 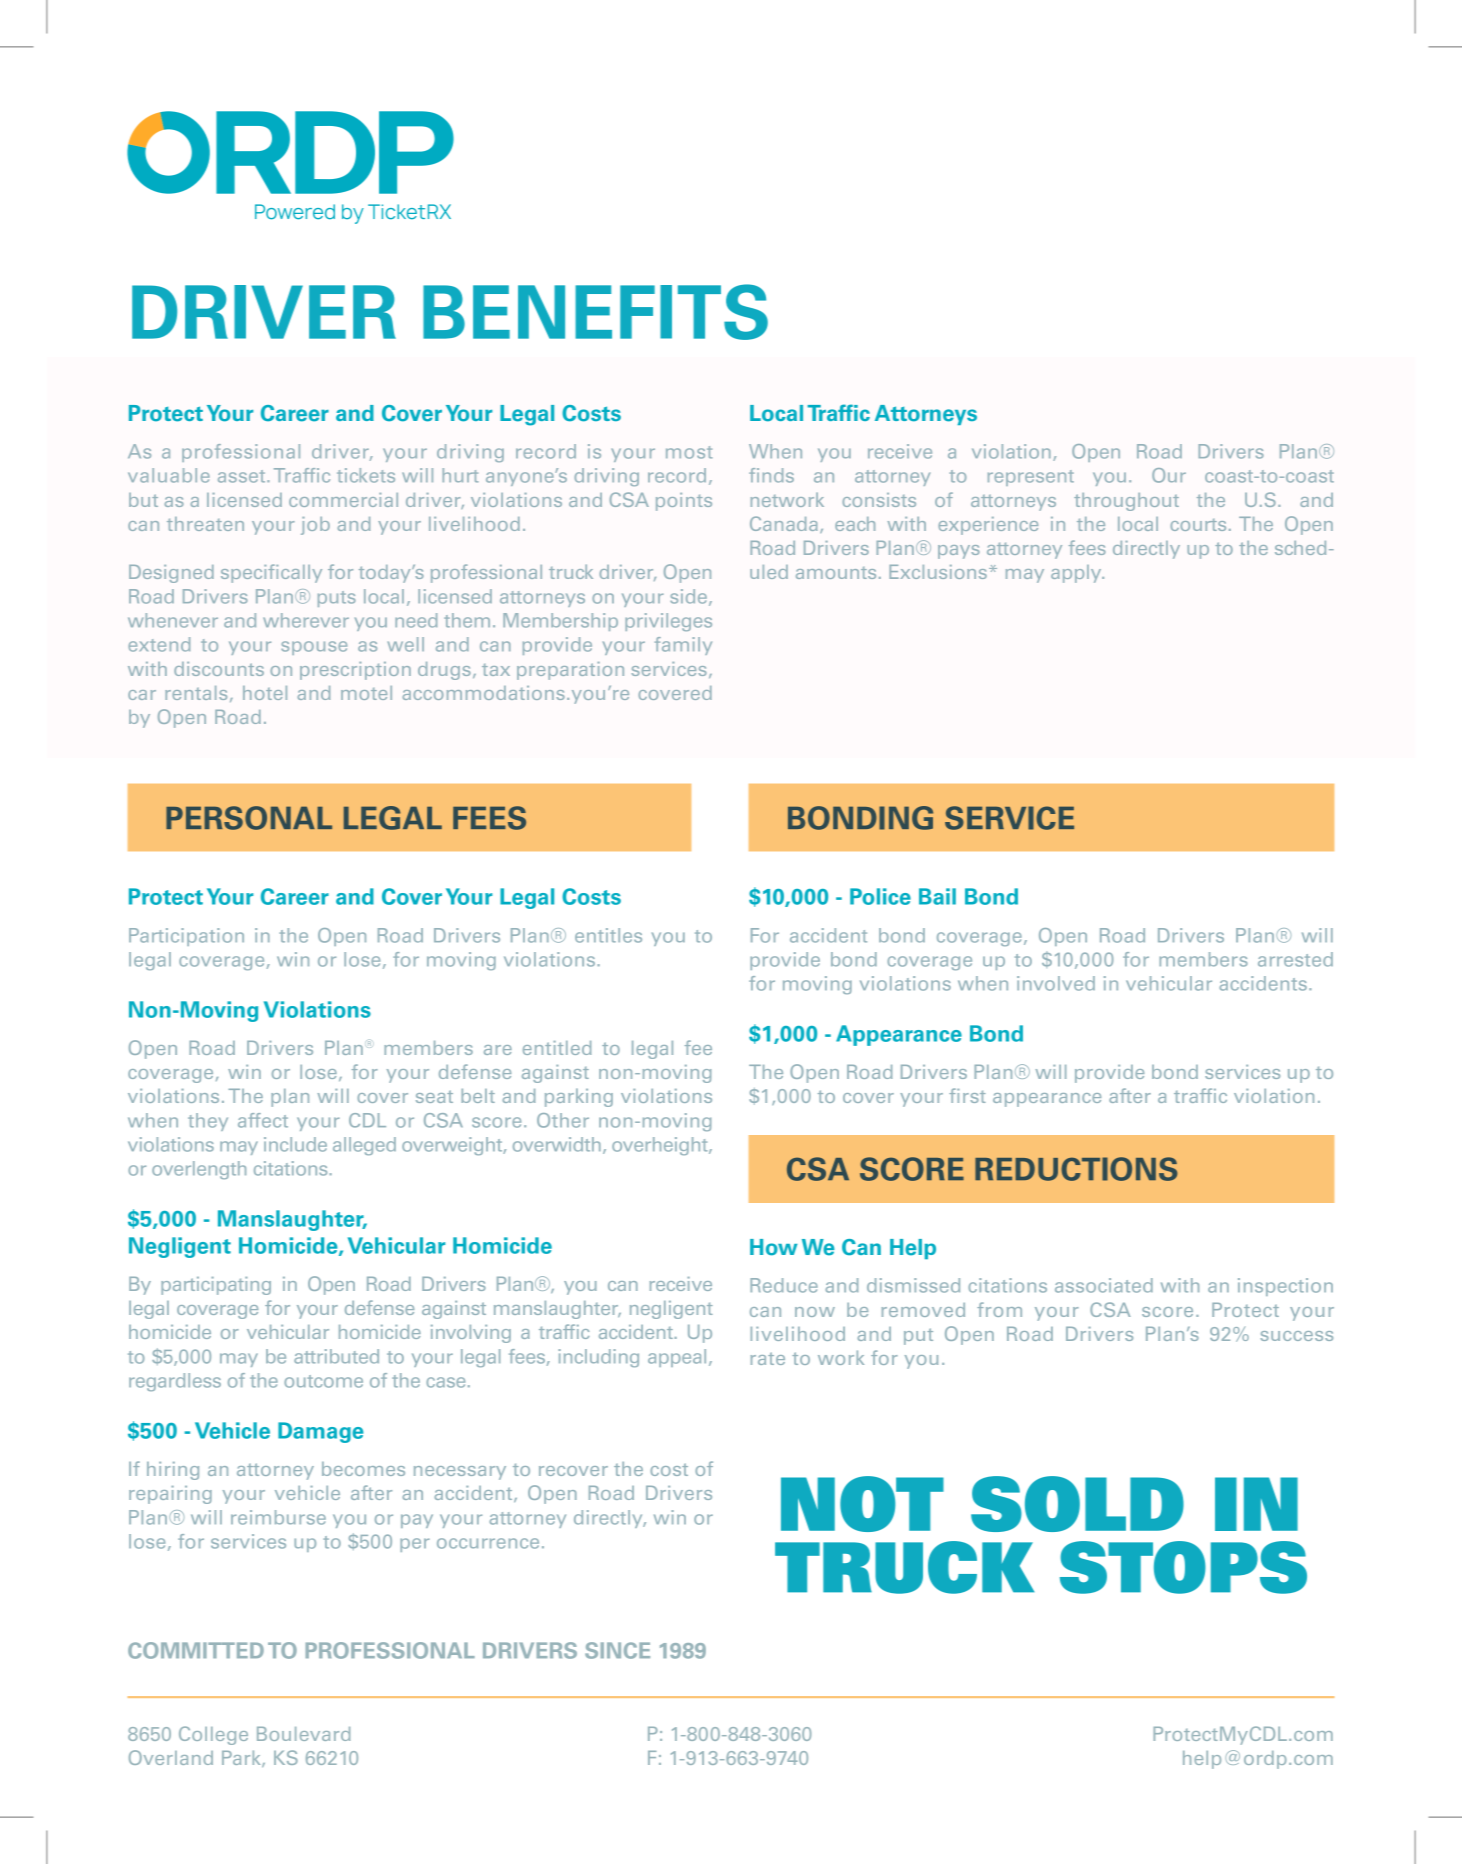 What do you see at coordinates (263, 1120) in the page?
I see `affect` at bounding box center [263, 1120].
